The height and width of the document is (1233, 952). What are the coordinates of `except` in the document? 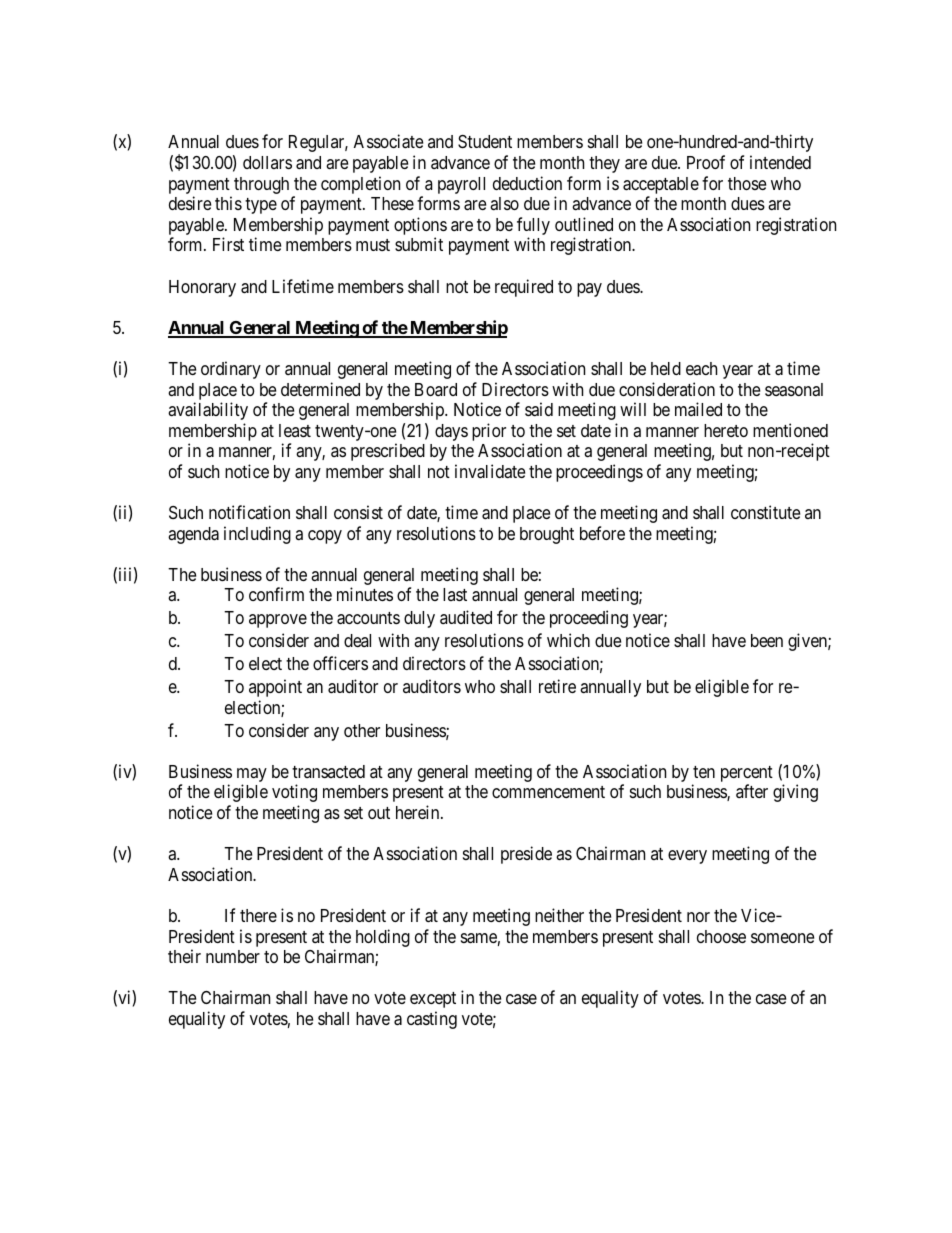 It's located at (433, 1000).
